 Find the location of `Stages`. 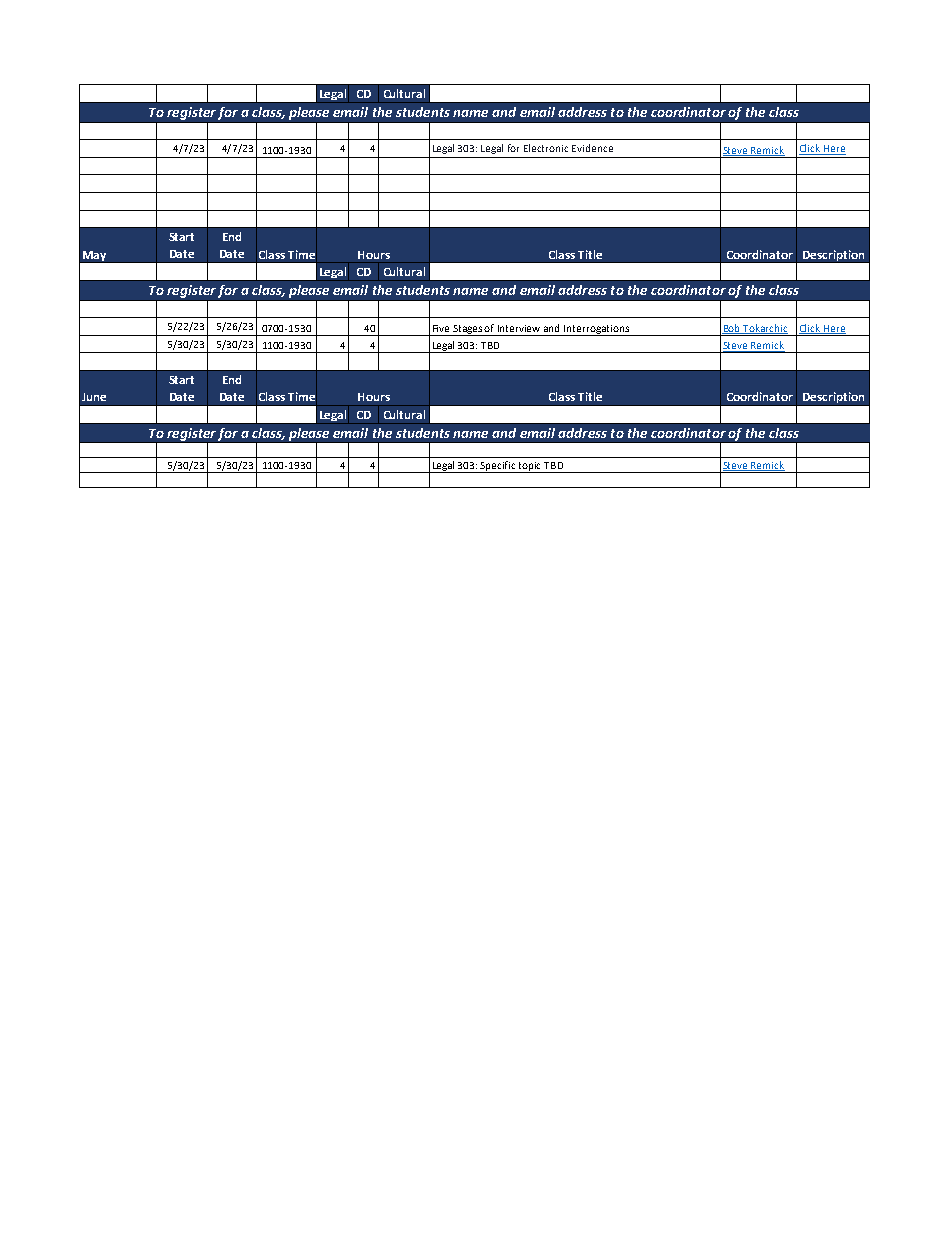

Stages is located at coordinates (468, 330).
